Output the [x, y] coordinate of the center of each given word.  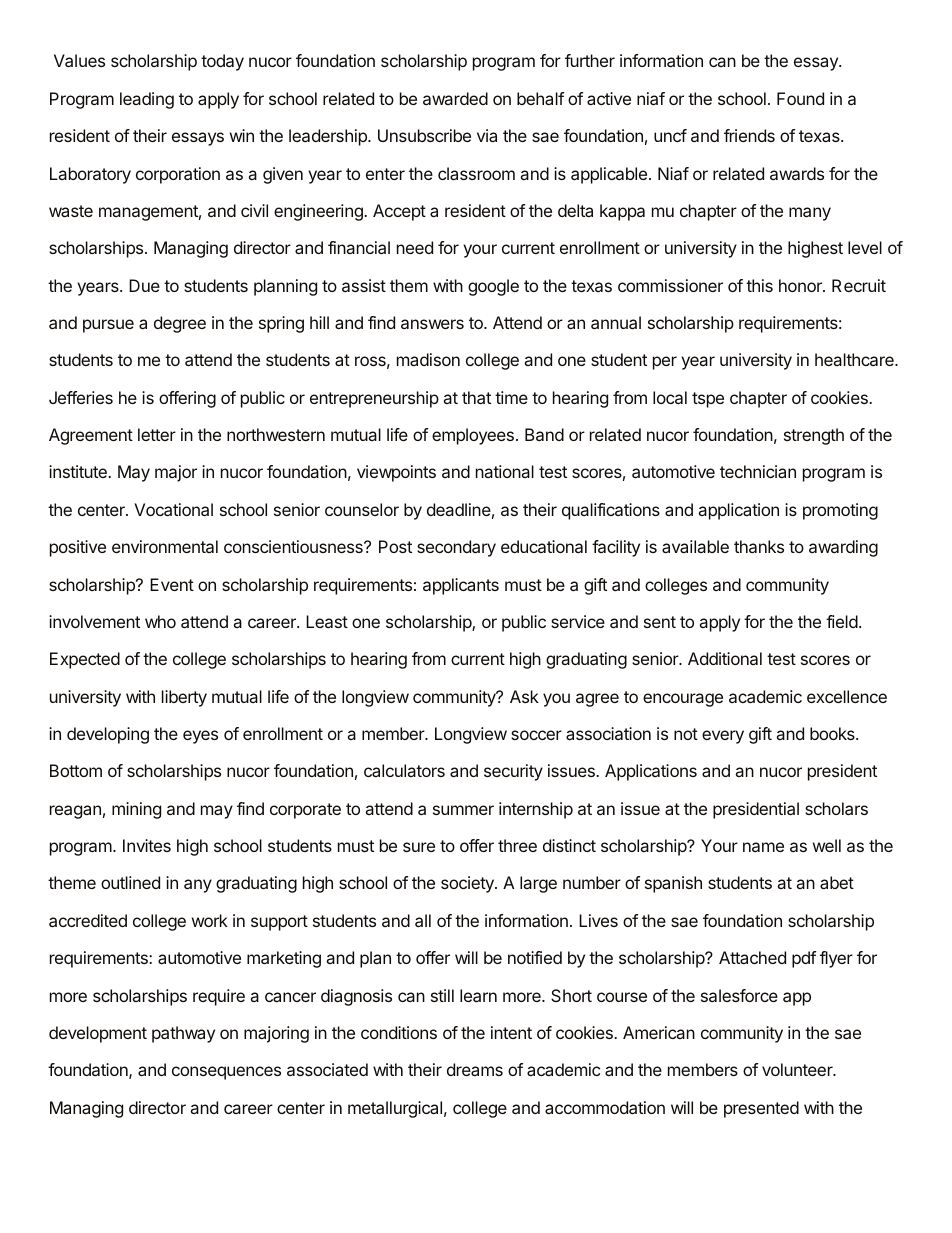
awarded [455, 98]
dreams [475, 1069]
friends [749, 135]
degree [180, 324]
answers [432, 324]
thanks [759, 546]
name [763, 847]
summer [463, 810]
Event [172, 584]
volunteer [798, 1069]
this [759, 285]
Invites [147, 845]
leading [147, 100]
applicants [461, 586]
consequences [226, 1073]
